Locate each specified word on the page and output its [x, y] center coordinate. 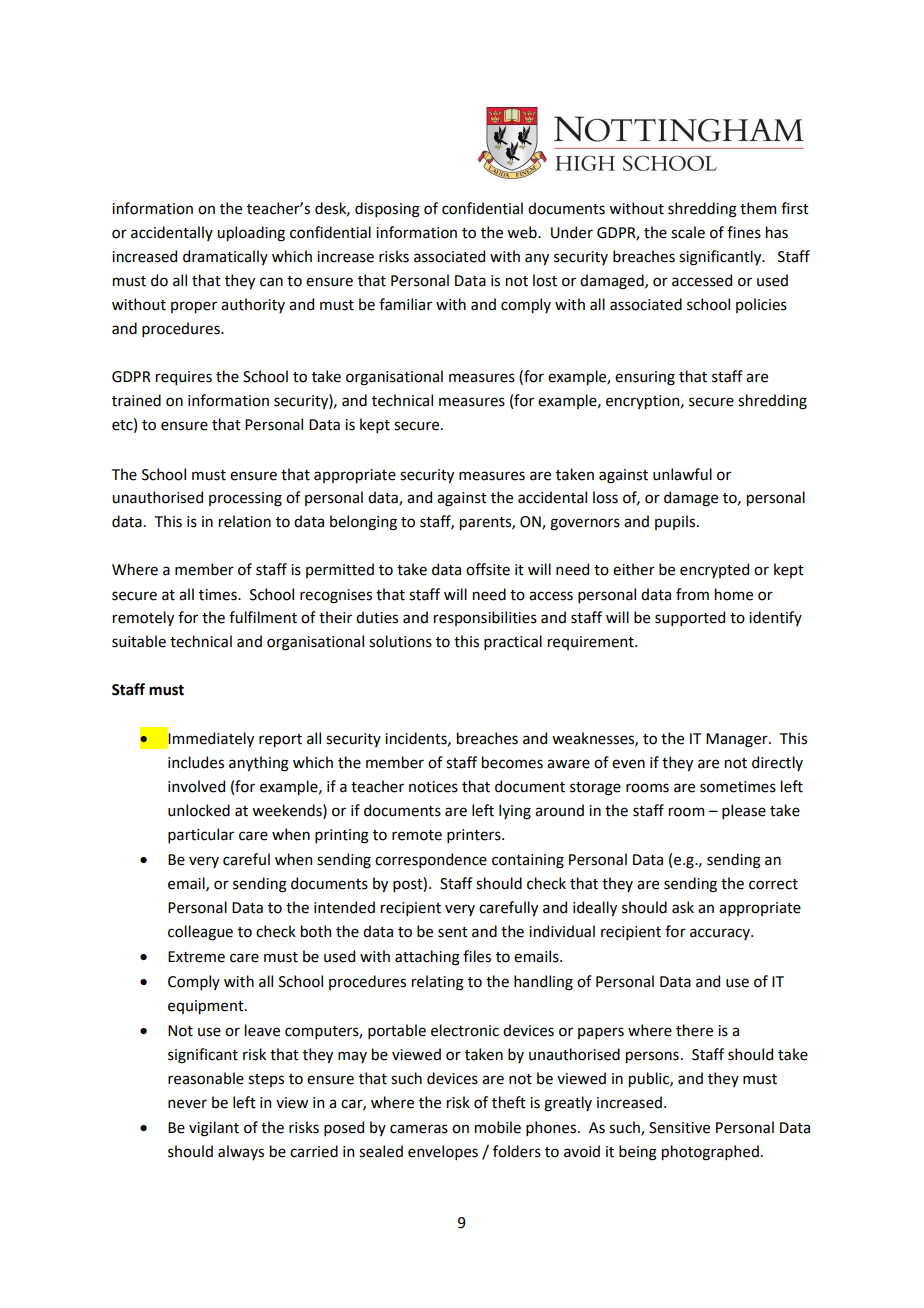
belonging [363, 523]
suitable [139, 641]
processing [245, 499]
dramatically [225, 257]
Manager [738, 740]
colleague [200, 933]
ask [683, 907]
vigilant [214, 1129]
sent [453, 932]
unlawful [682, 474]
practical [513, 642]
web [523, 232]
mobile [498, 1127]
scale [688, 232]
